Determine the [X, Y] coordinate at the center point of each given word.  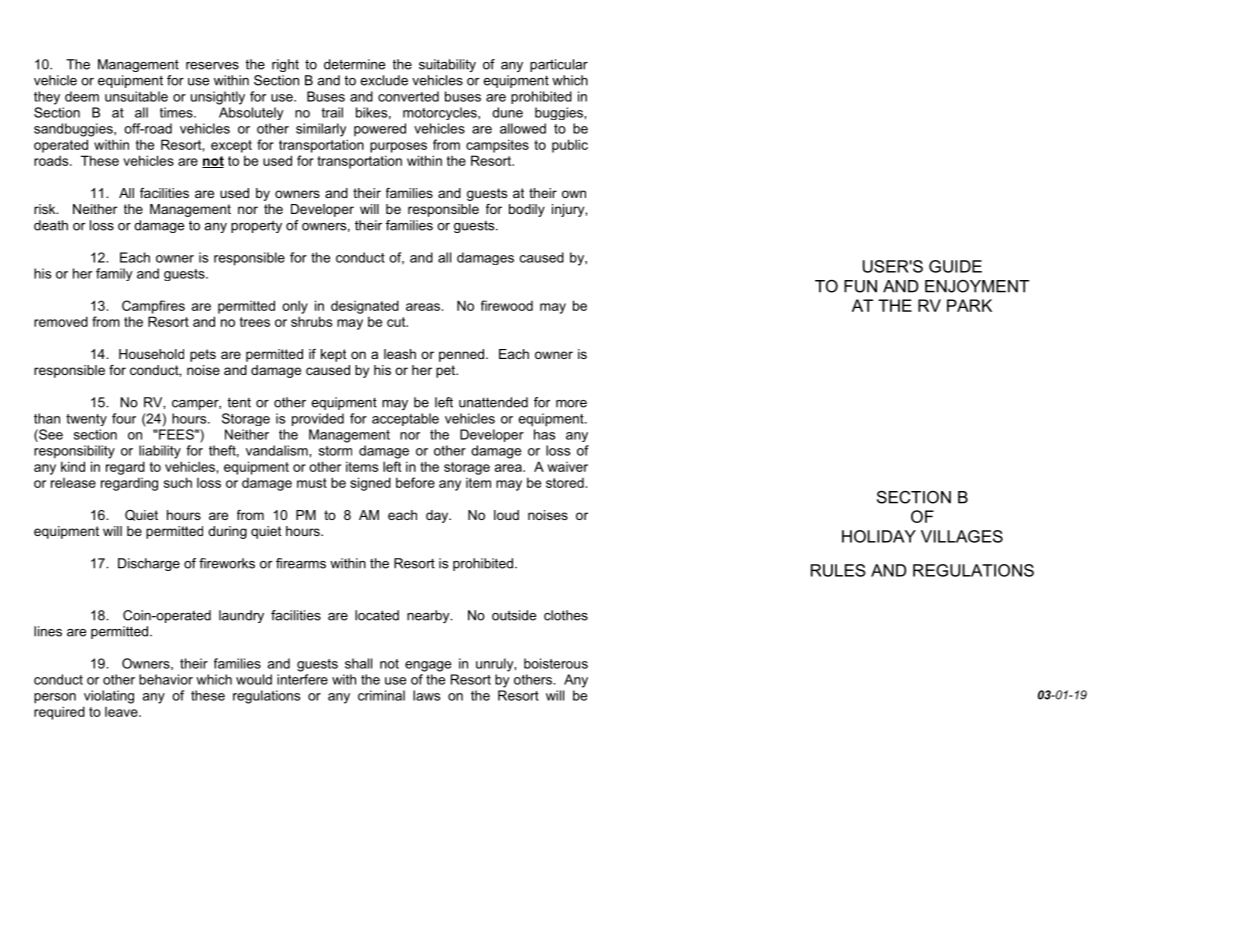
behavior [166, 679]
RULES [838, 570]
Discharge [149, 564]
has [544, 434]
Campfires [153, 307]
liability [160, 452]
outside [514, 615]
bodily [527, 210]
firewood [507, 305]
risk [46, 209]
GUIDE [955, 266]
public [570, 146]
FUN [860, 286]
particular [559, 65]
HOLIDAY [879, 536]
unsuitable [136, 96]
